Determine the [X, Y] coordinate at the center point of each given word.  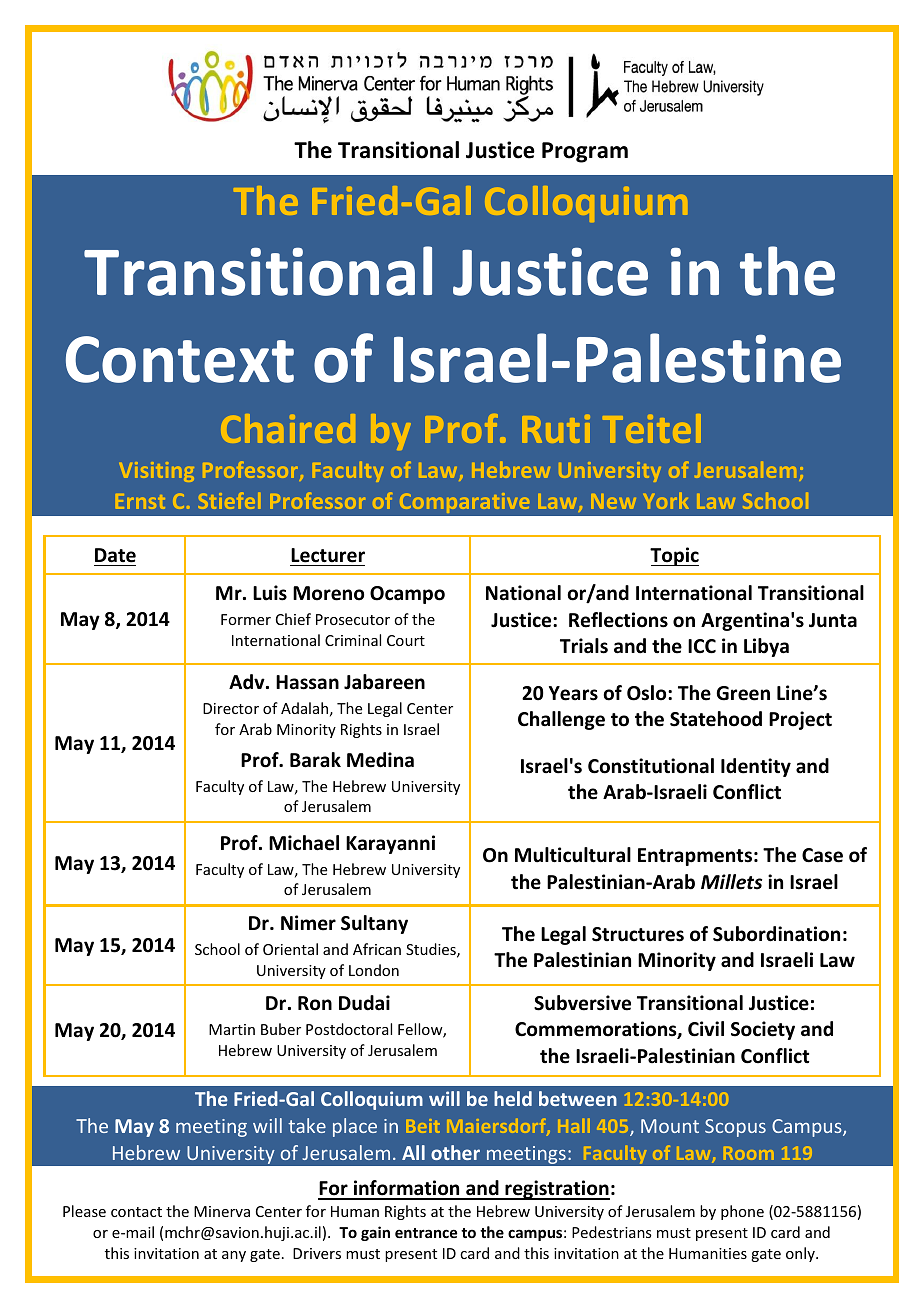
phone [742, 1212]
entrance [426, 1233]
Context [180, 359]
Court [406, 640]
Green [743, 693]
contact [136, 1212]
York [666, 501]
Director [231, 708]
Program [585, 152]
